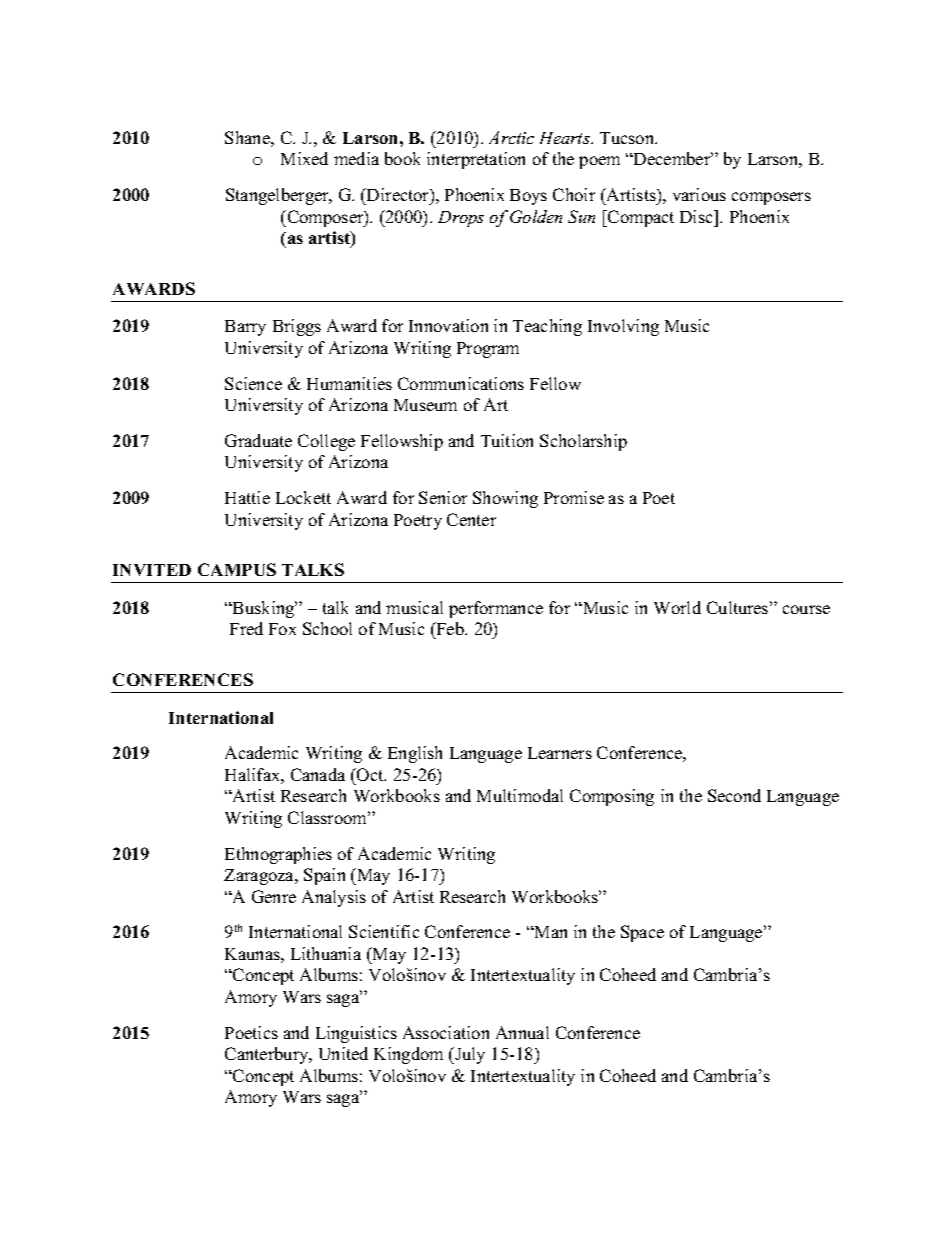  Describe the element at coordinates (476, 160) in the page. I see `interpretation` at that location.
